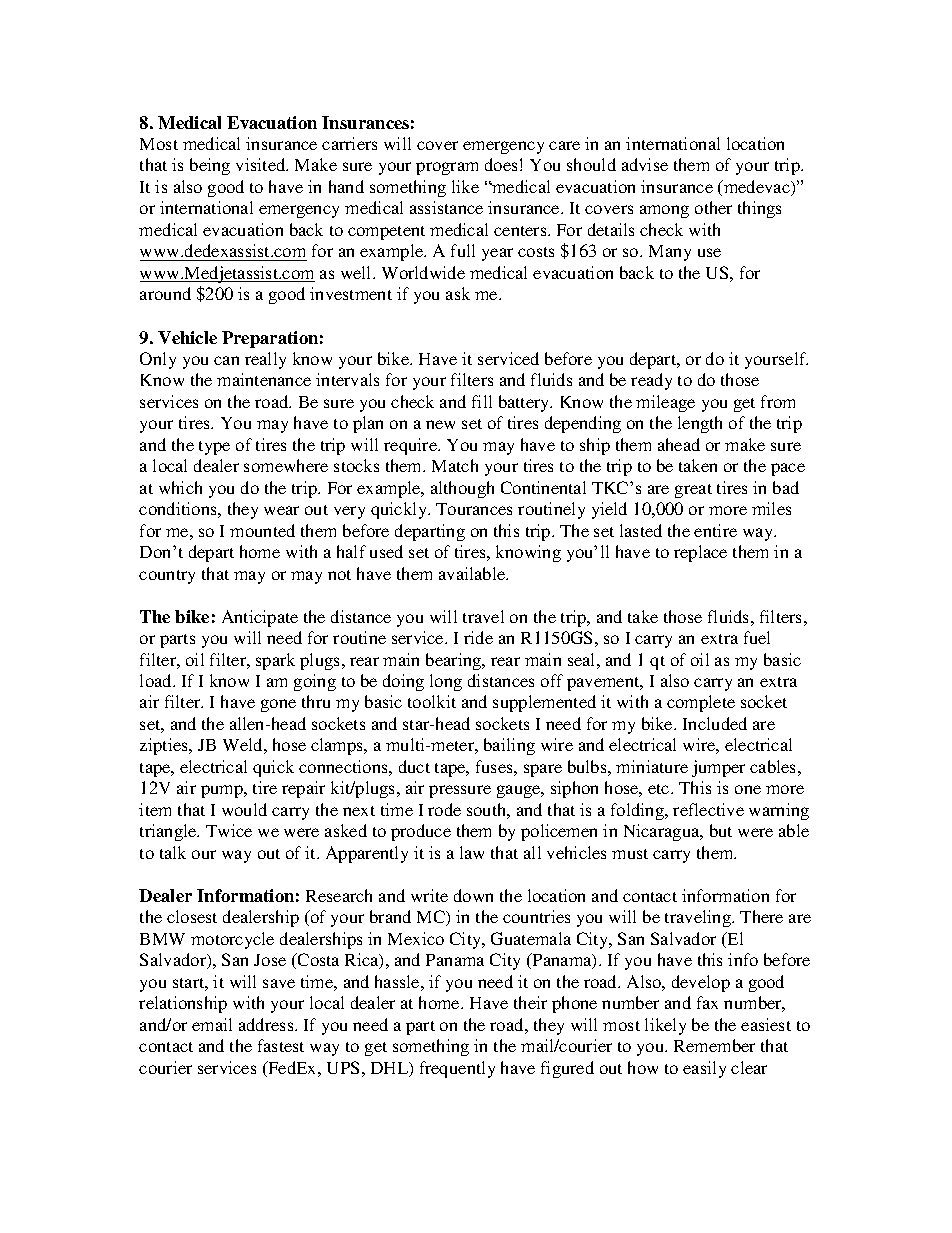 The width and height of the page is (952, 1233). What do you see at coordinates (210, 166) in the page?
I see `being` at bounding box center [210, 166].
